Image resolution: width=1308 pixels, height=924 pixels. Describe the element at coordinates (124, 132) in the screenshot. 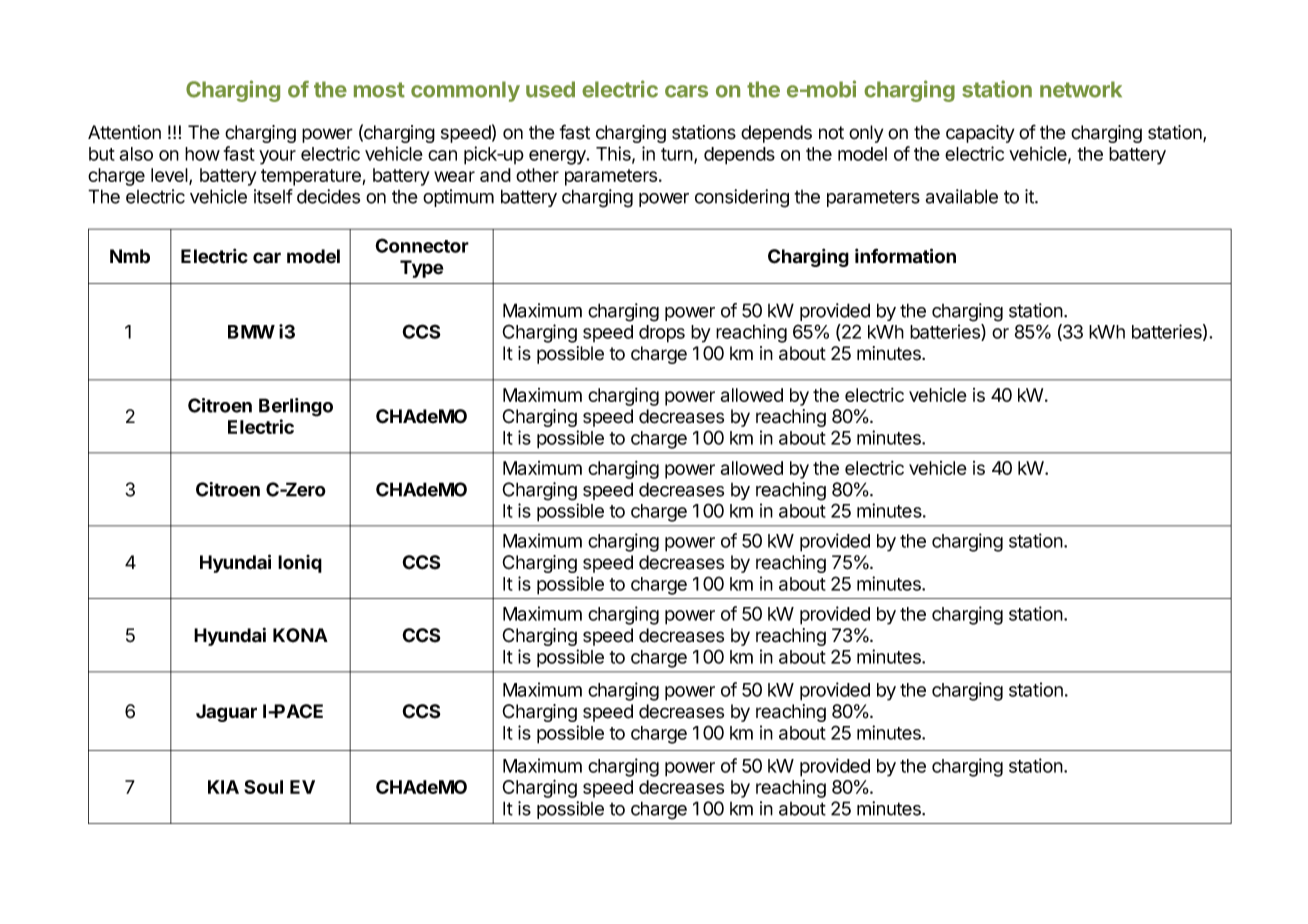

I see `Attention` at that location.
